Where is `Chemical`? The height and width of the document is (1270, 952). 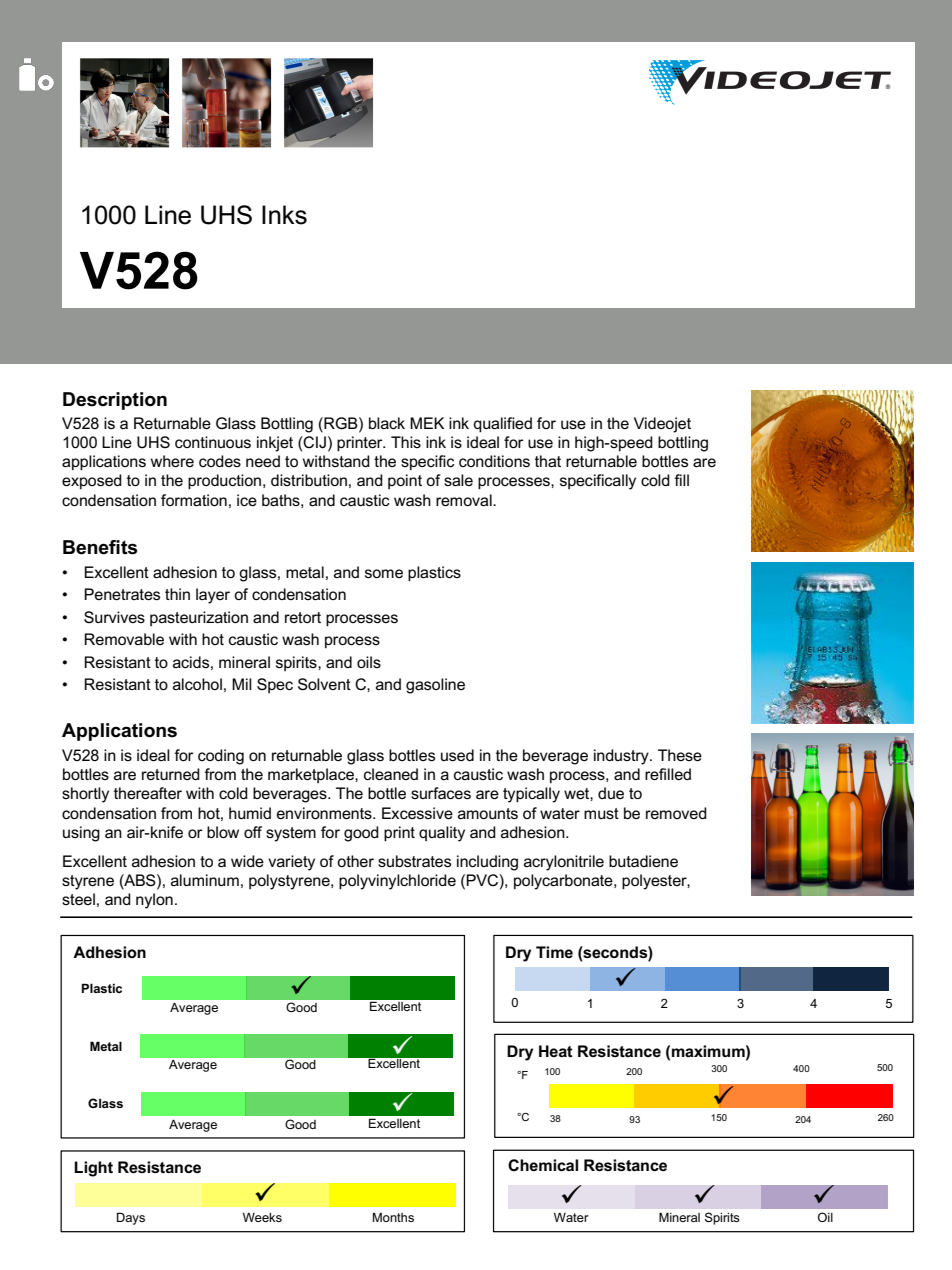 Chemical is located at coordinates (543, 1165).
